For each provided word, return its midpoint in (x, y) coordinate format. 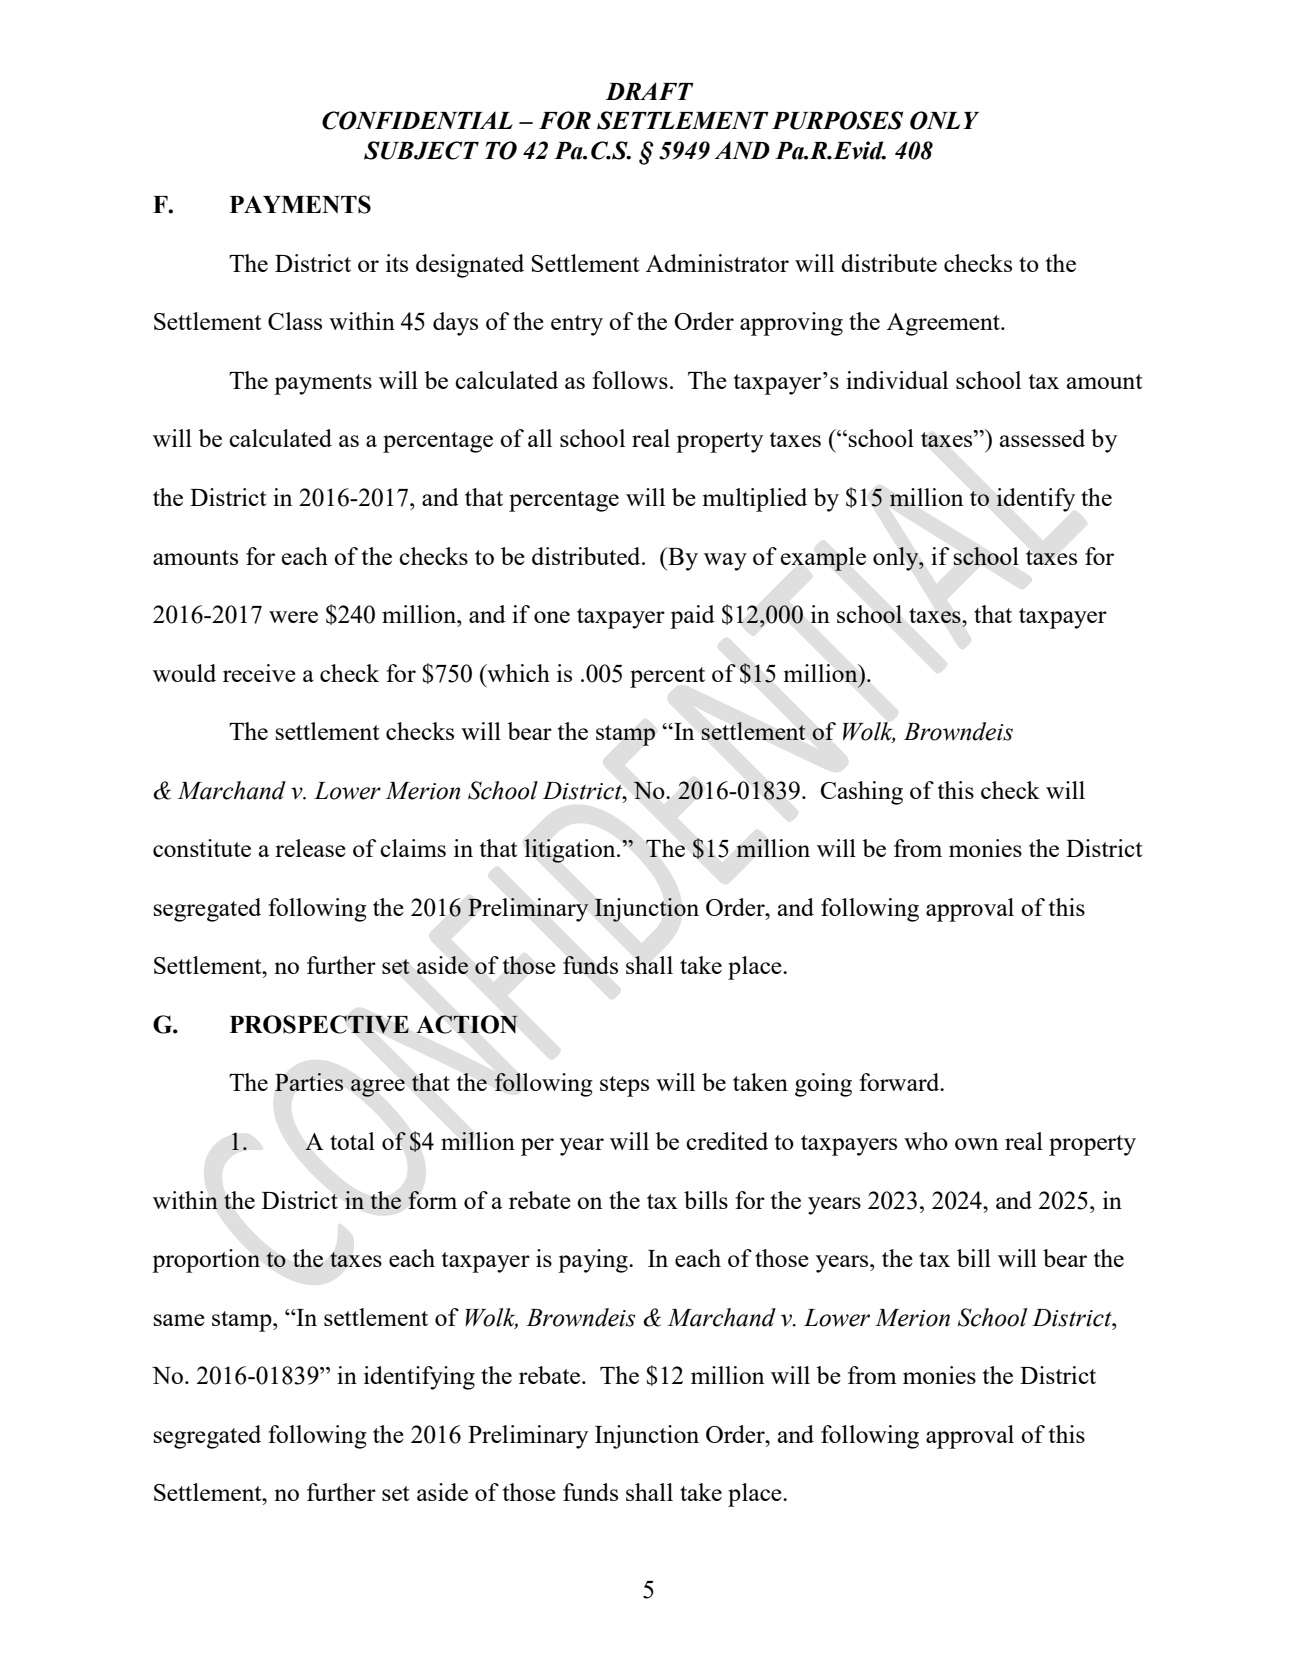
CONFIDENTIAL (417, 120)
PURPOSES (837, 120)
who (926, 1141)
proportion (206, 1261)
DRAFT (649, 91)
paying (594, 1261)
